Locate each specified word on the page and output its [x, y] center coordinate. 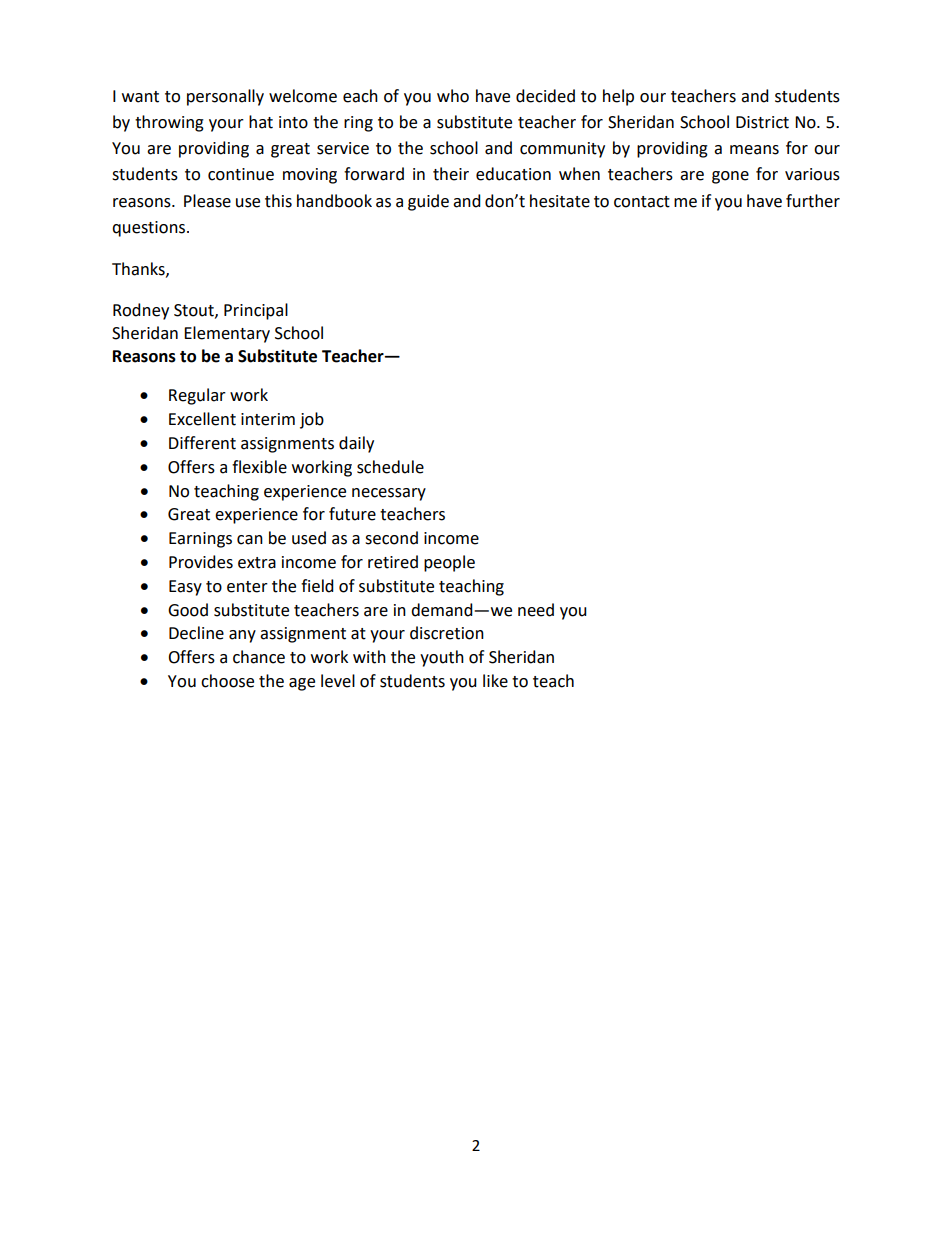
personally [225, 97]
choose [227, 681]
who [453, 96]
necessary [389, 494]
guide [428, 202]
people [449, 563]
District [762, 122]
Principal [256, 311]
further [813, 201]
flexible [259, 467]
